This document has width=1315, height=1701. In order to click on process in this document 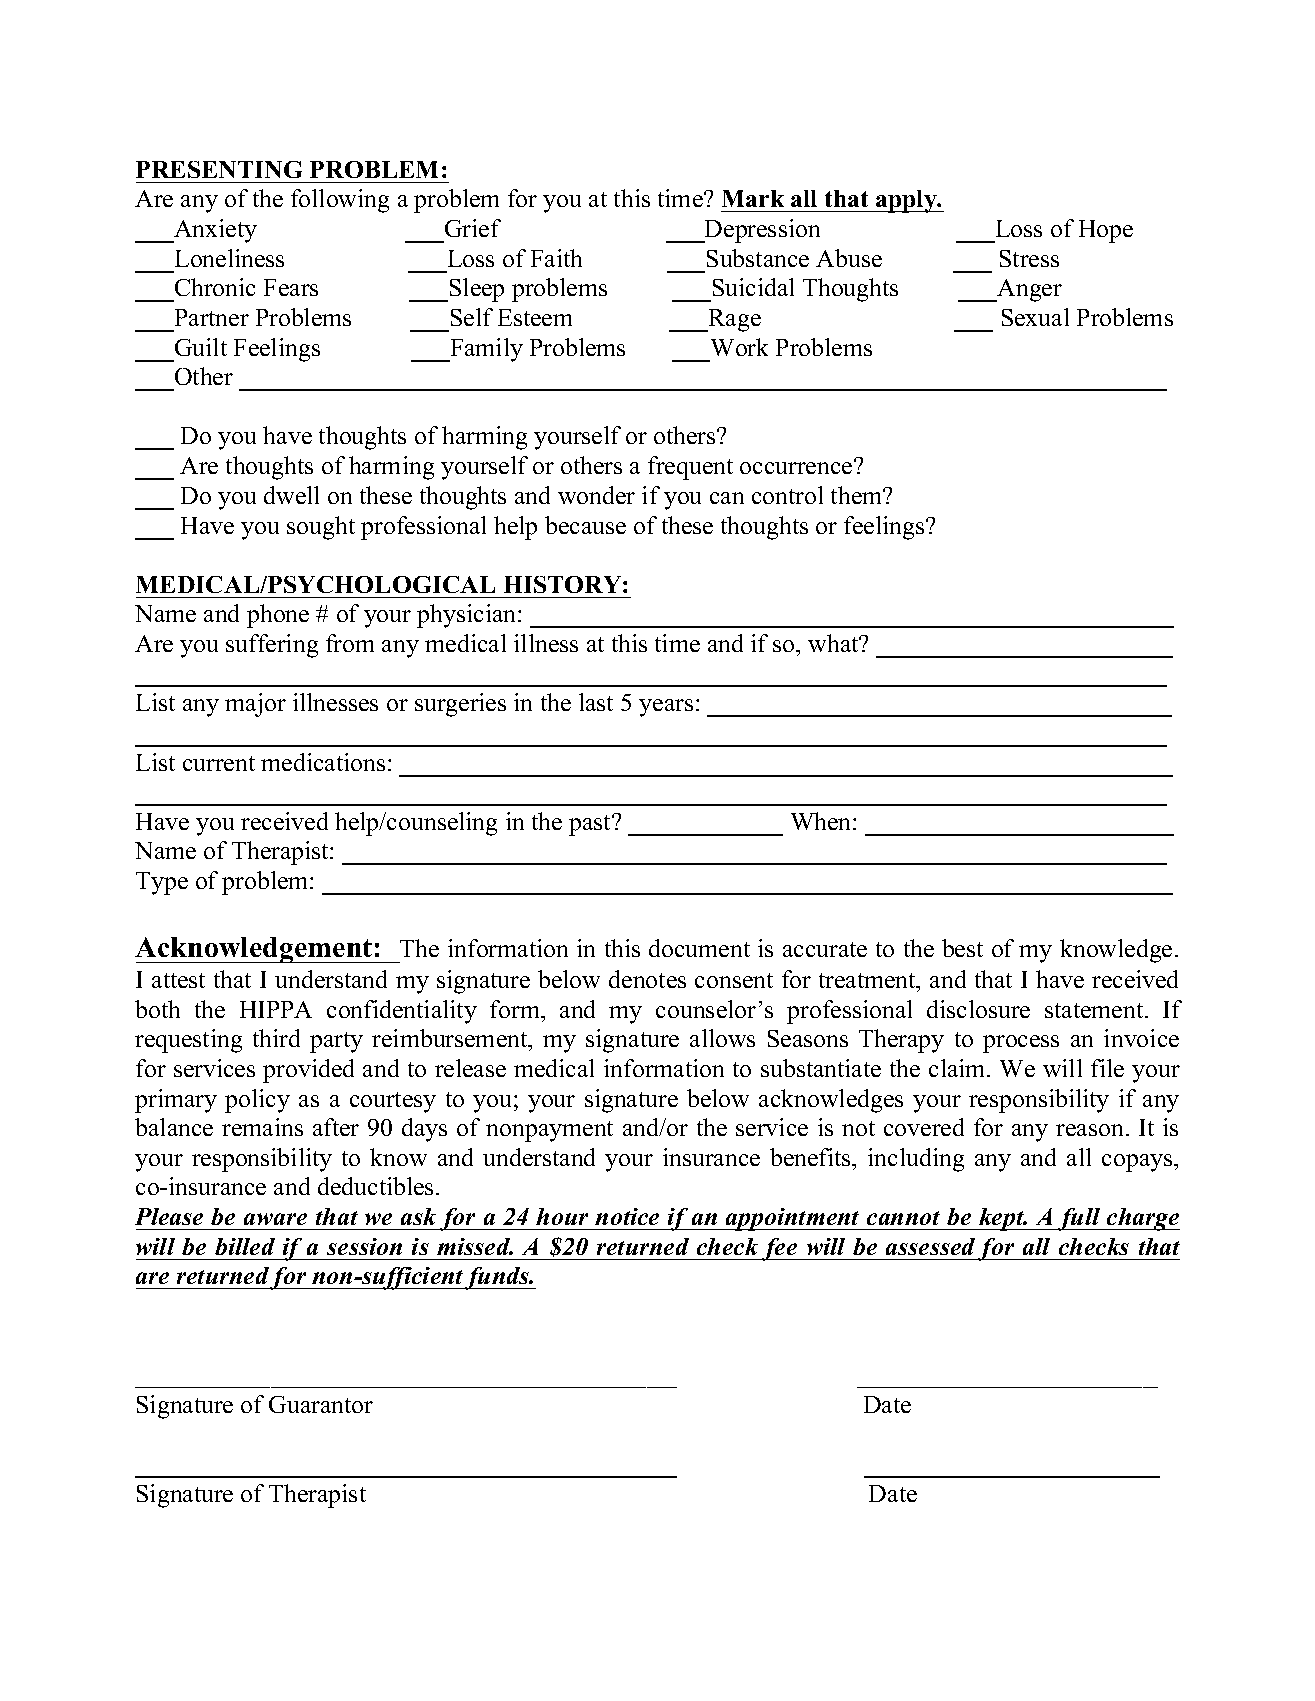, I will do `click(1021, 1044)`.
